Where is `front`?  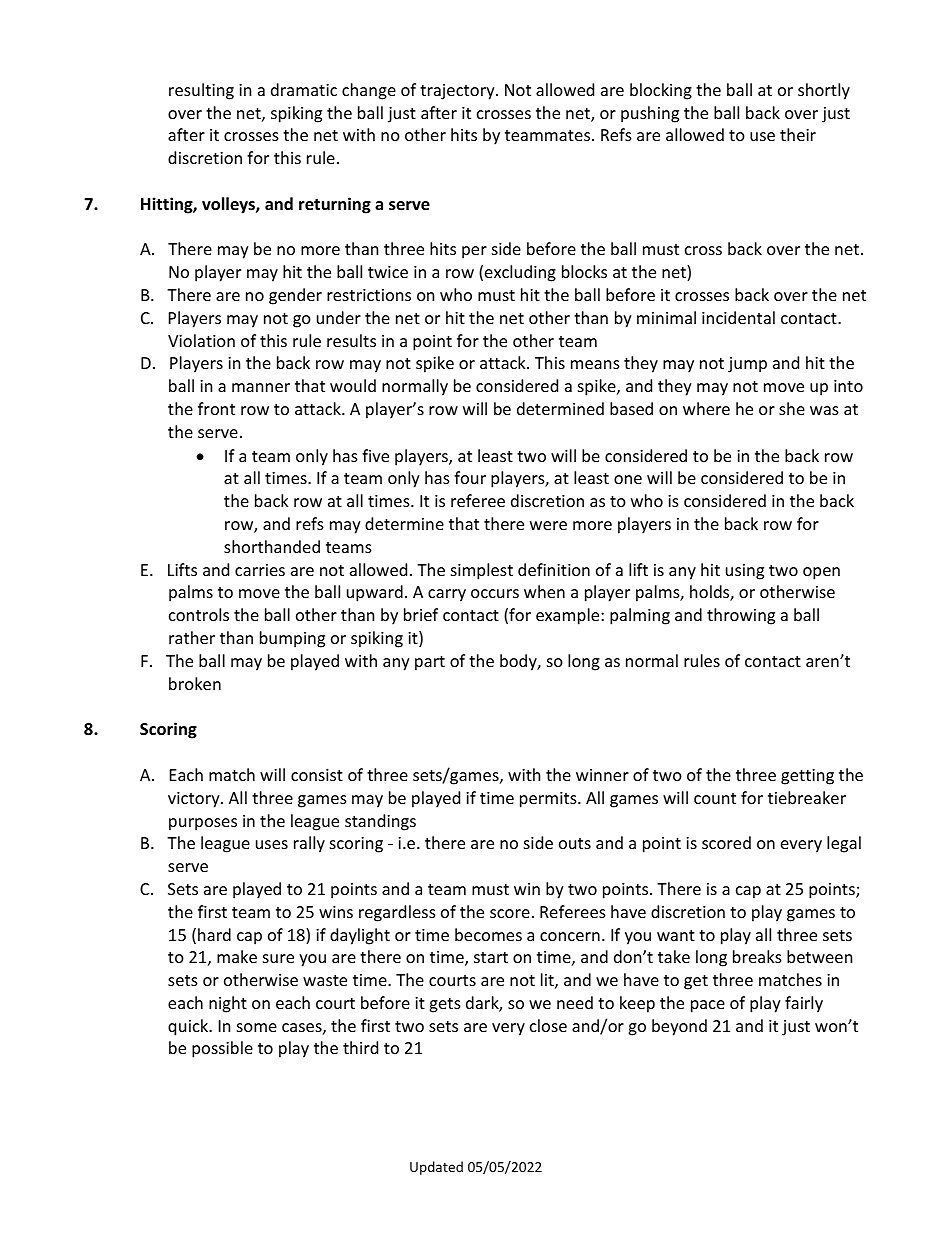 front is located at coordinates (216, 408).
